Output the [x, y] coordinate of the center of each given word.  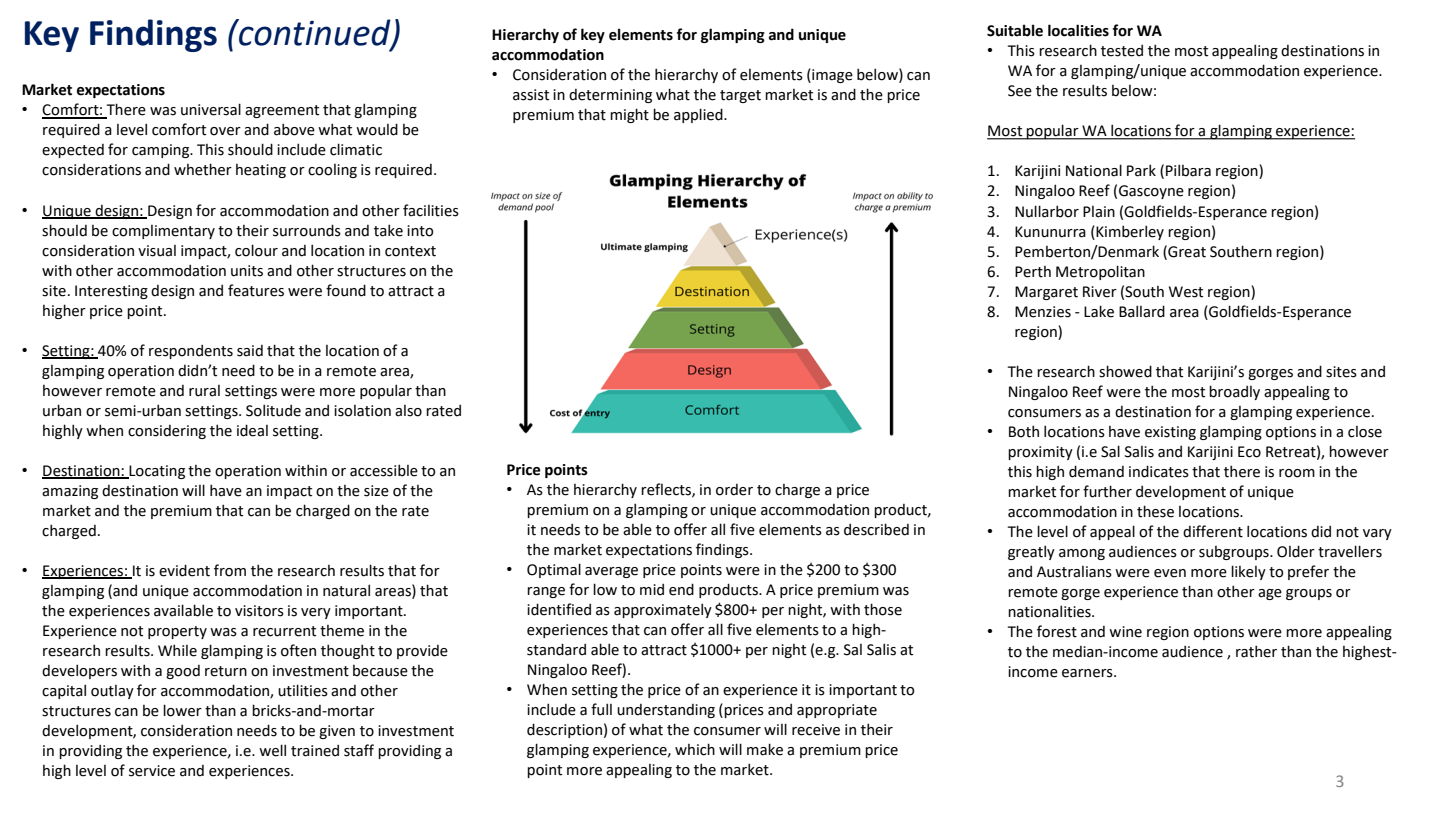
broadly [1234, 392]
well [272, 750]
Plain [1099, 212]
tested [1122, 51]
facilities [431, 210]
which [695, 749]
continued [315, 33]
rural [204, 391]
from [230, 570]
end [681, 589]
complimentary [163, 232]
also [408, 411]
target [740, 96]
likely [1248, 572]
